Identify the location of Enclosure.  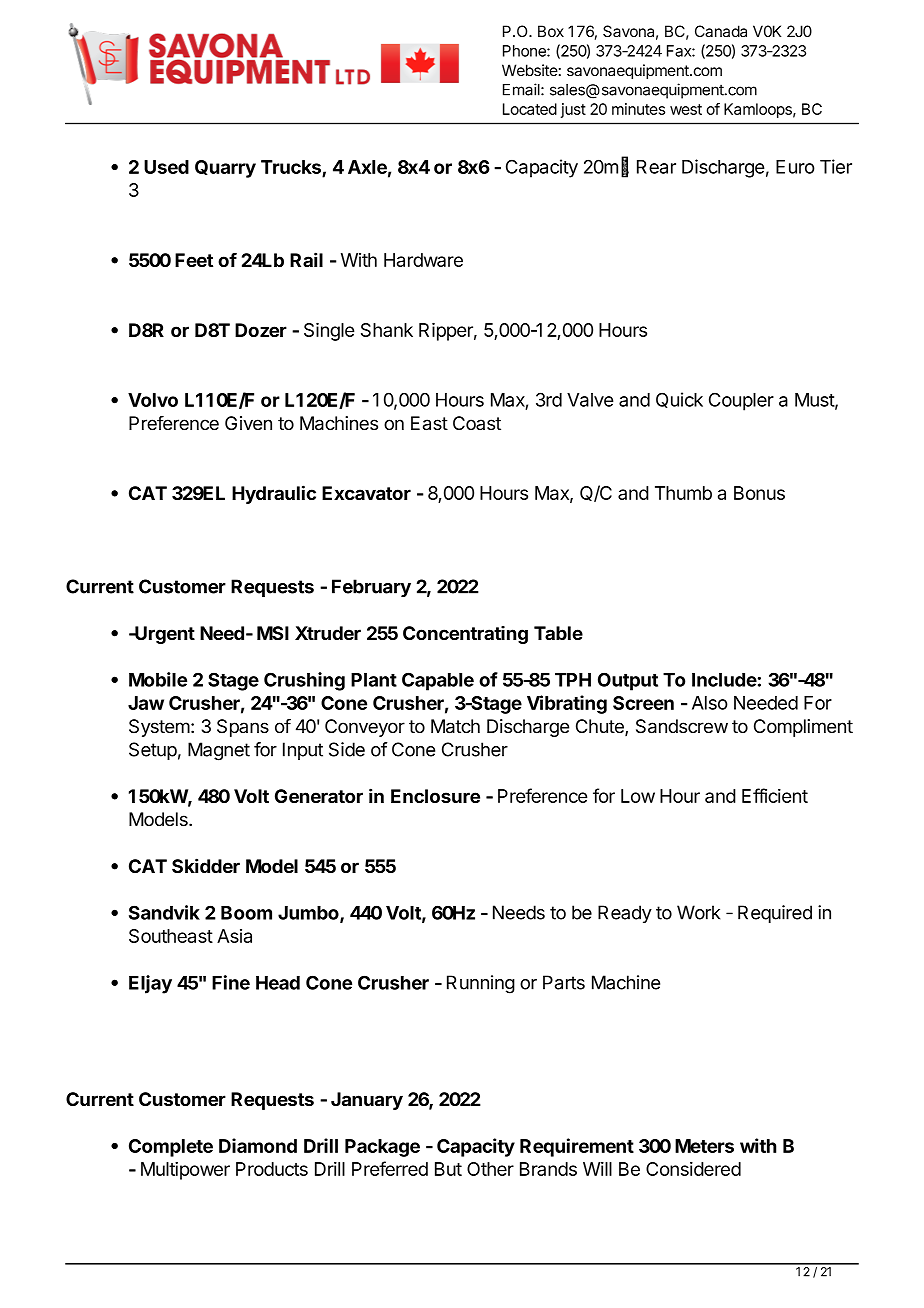
(435, 796).
